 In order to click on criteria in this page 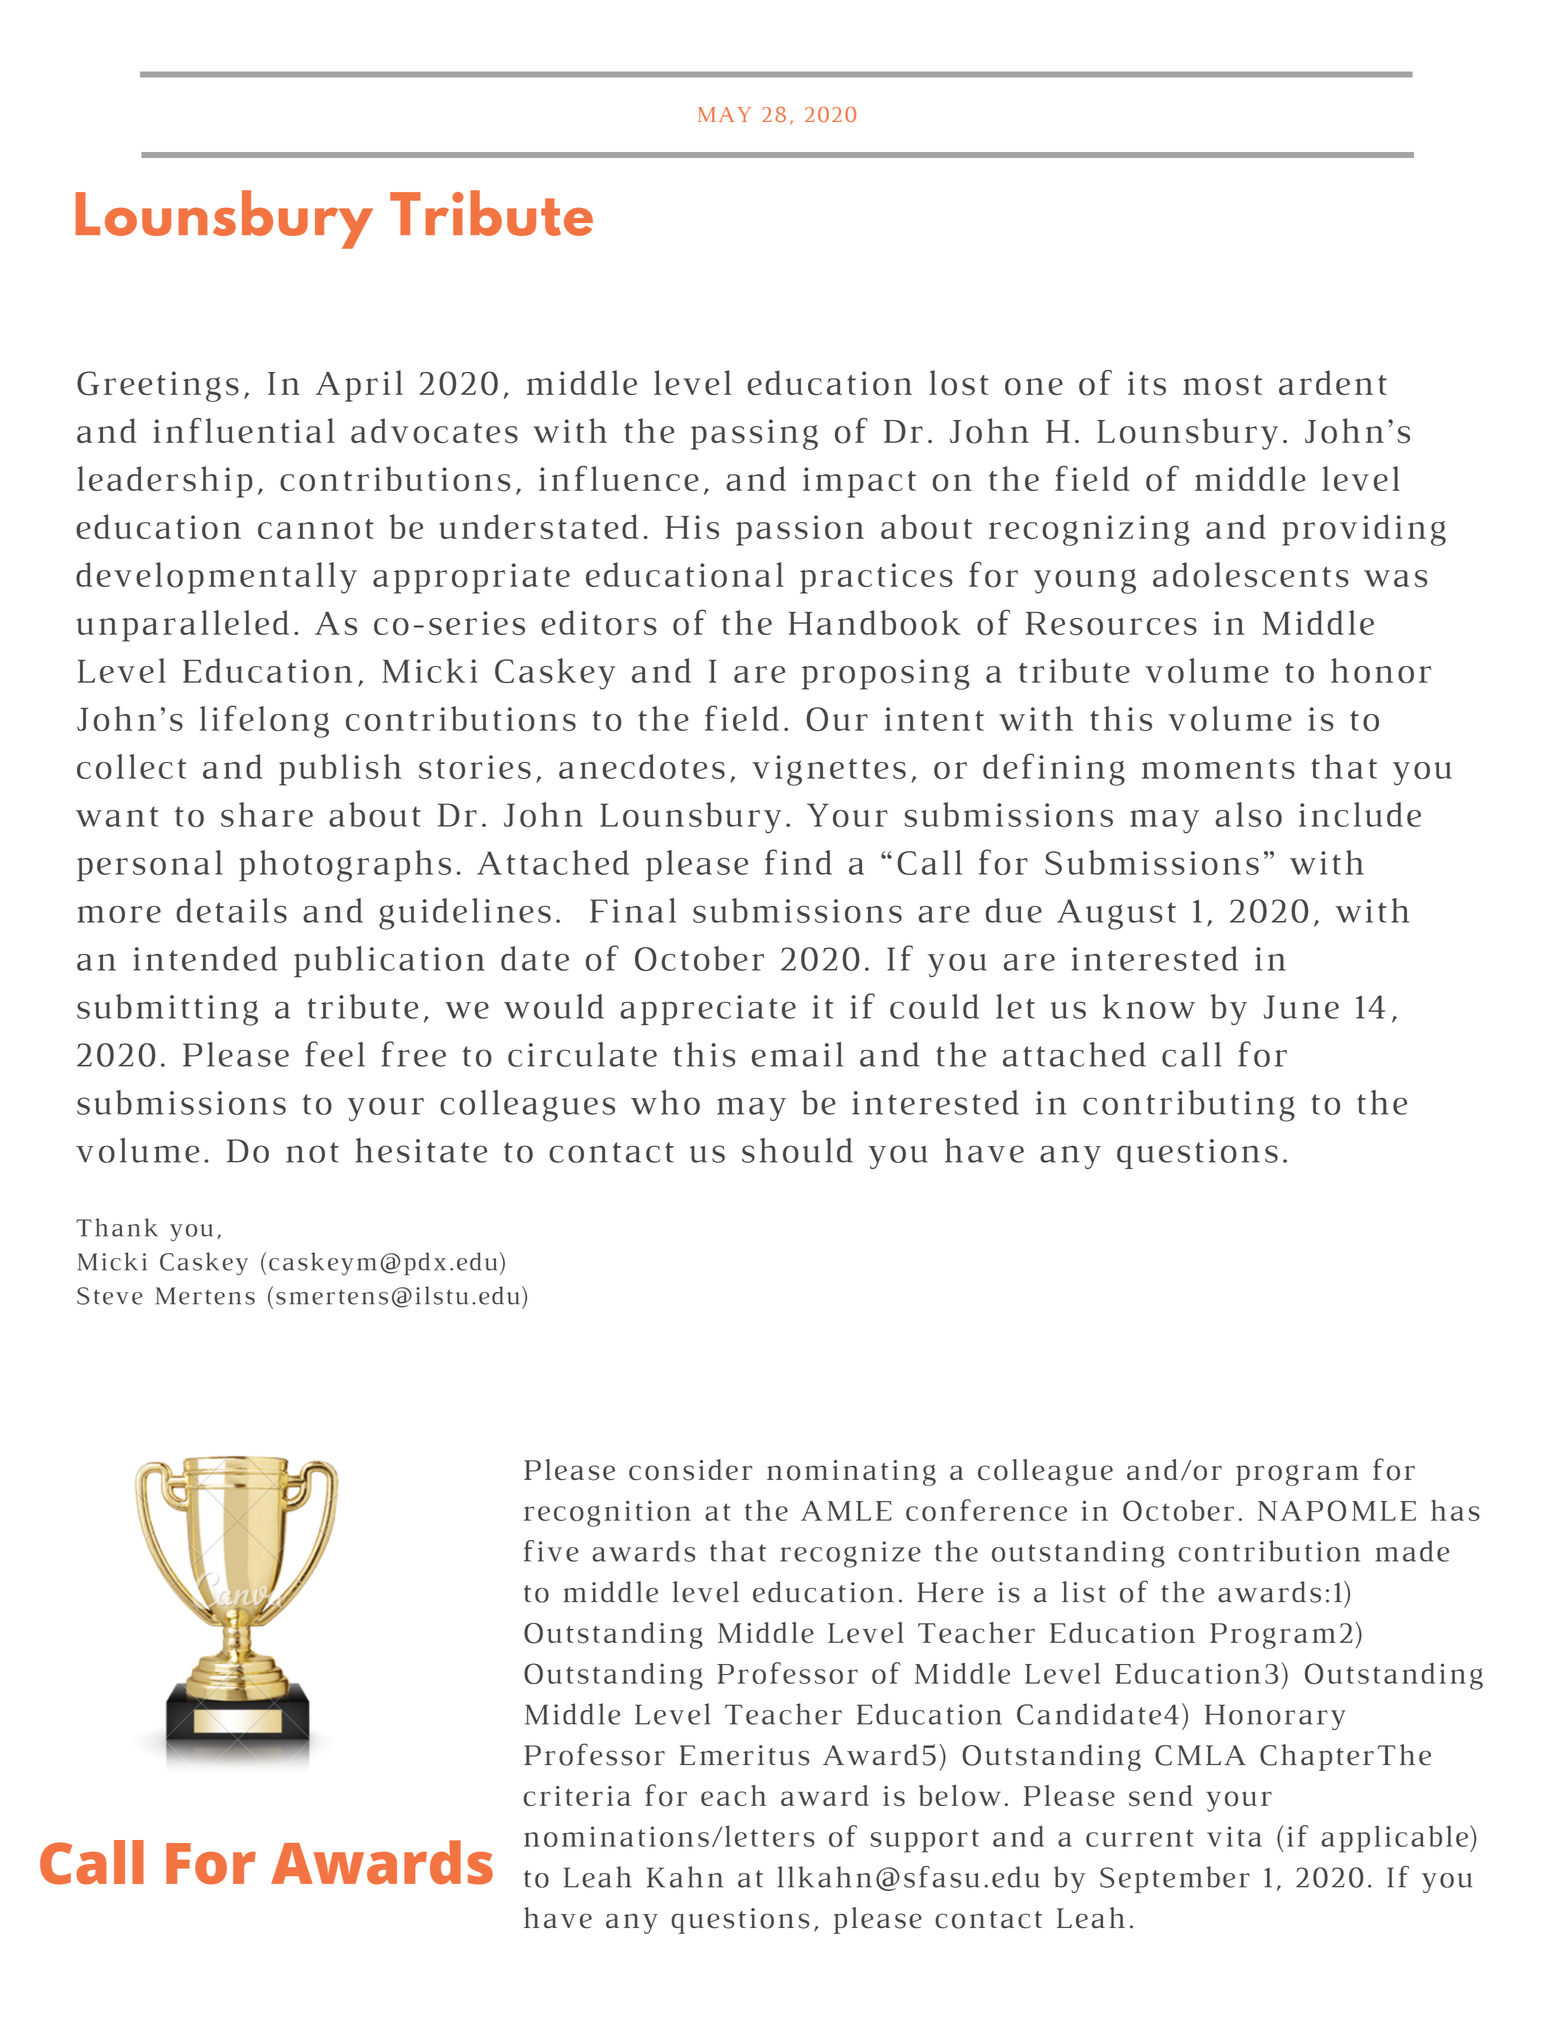, I will do `click(577, 1796)`.
